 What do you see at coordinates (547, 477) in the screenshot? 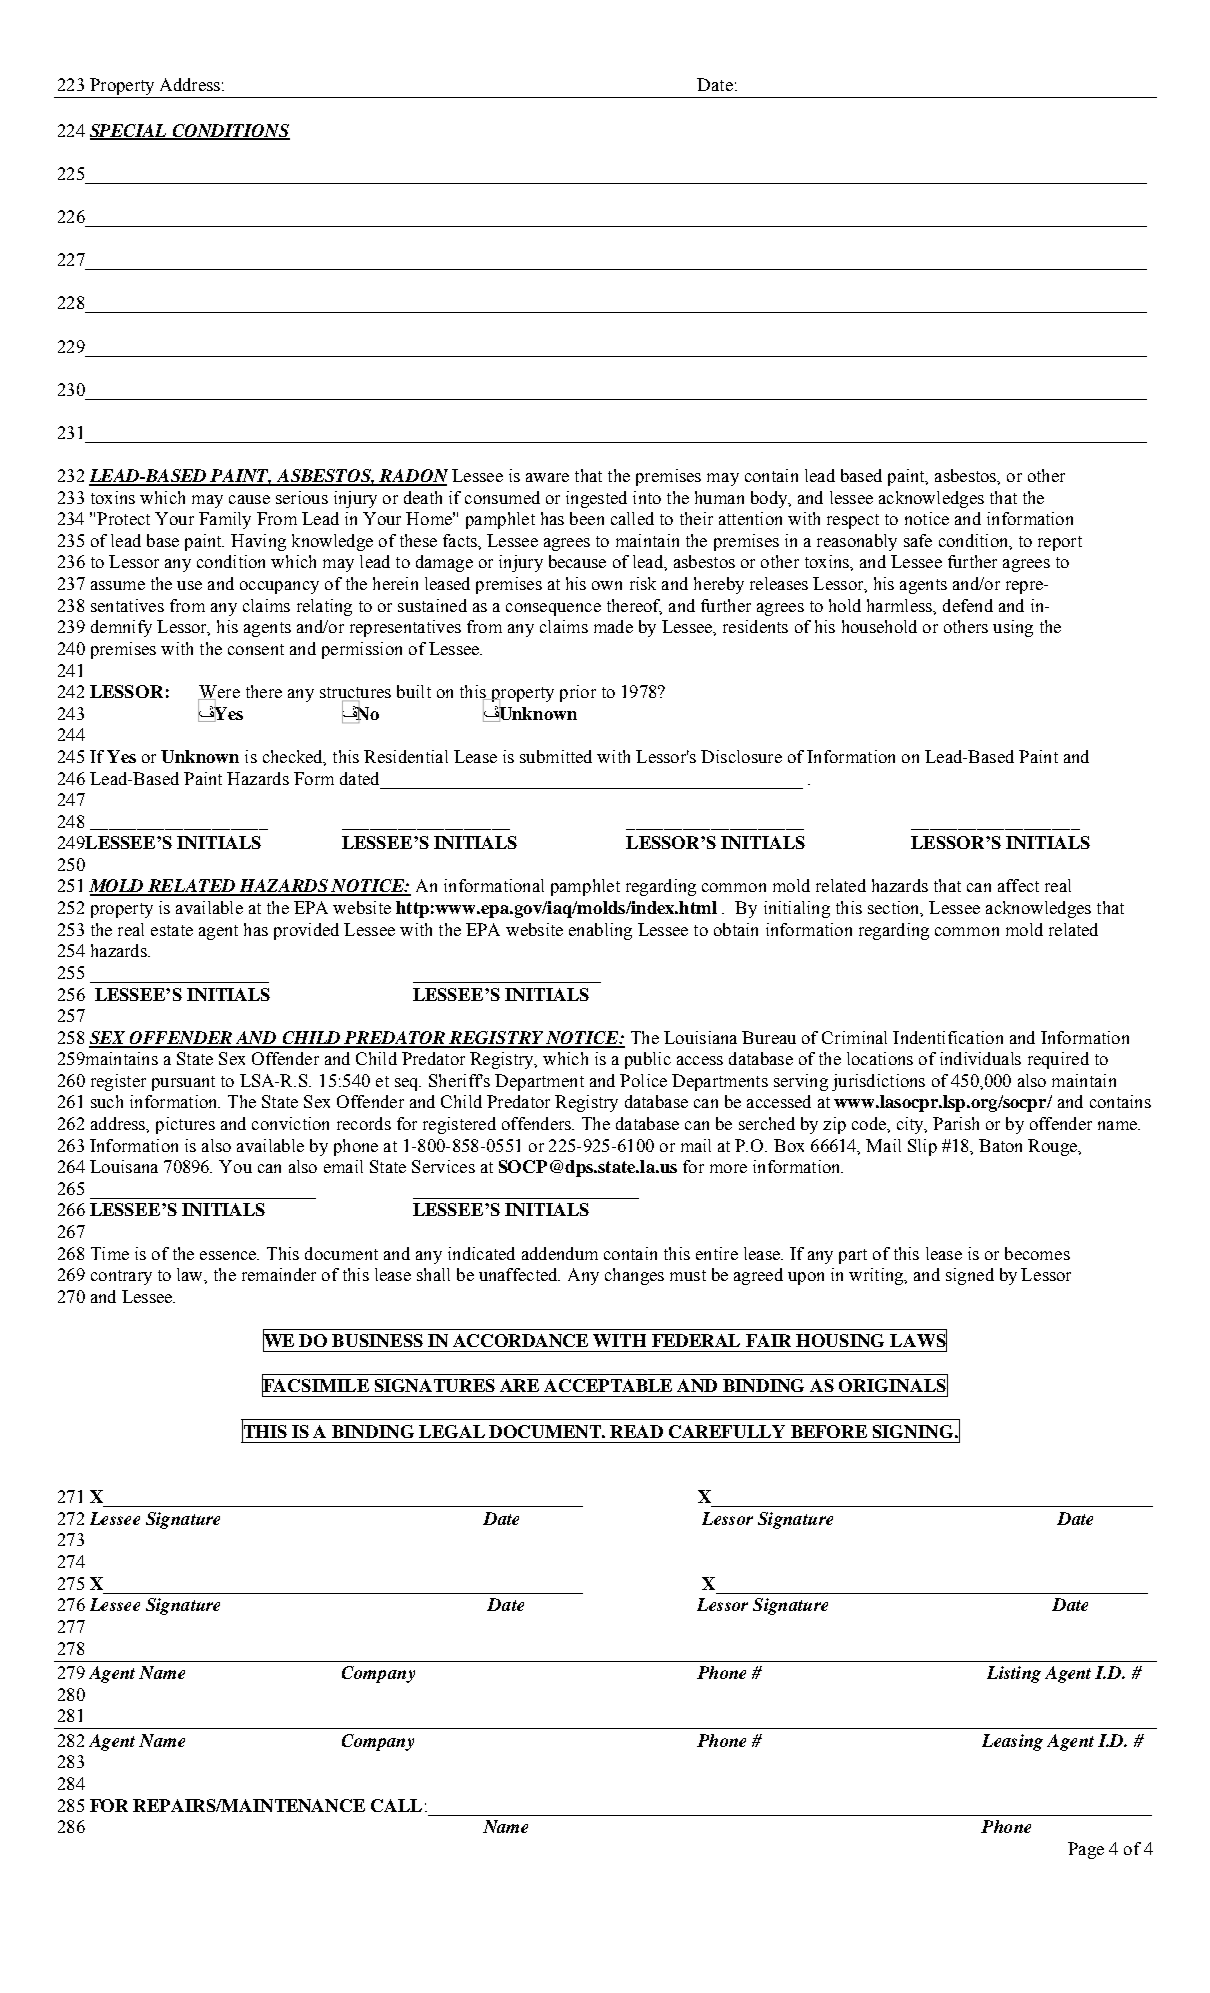
I see `aware` at bounding box center [547, 477].
